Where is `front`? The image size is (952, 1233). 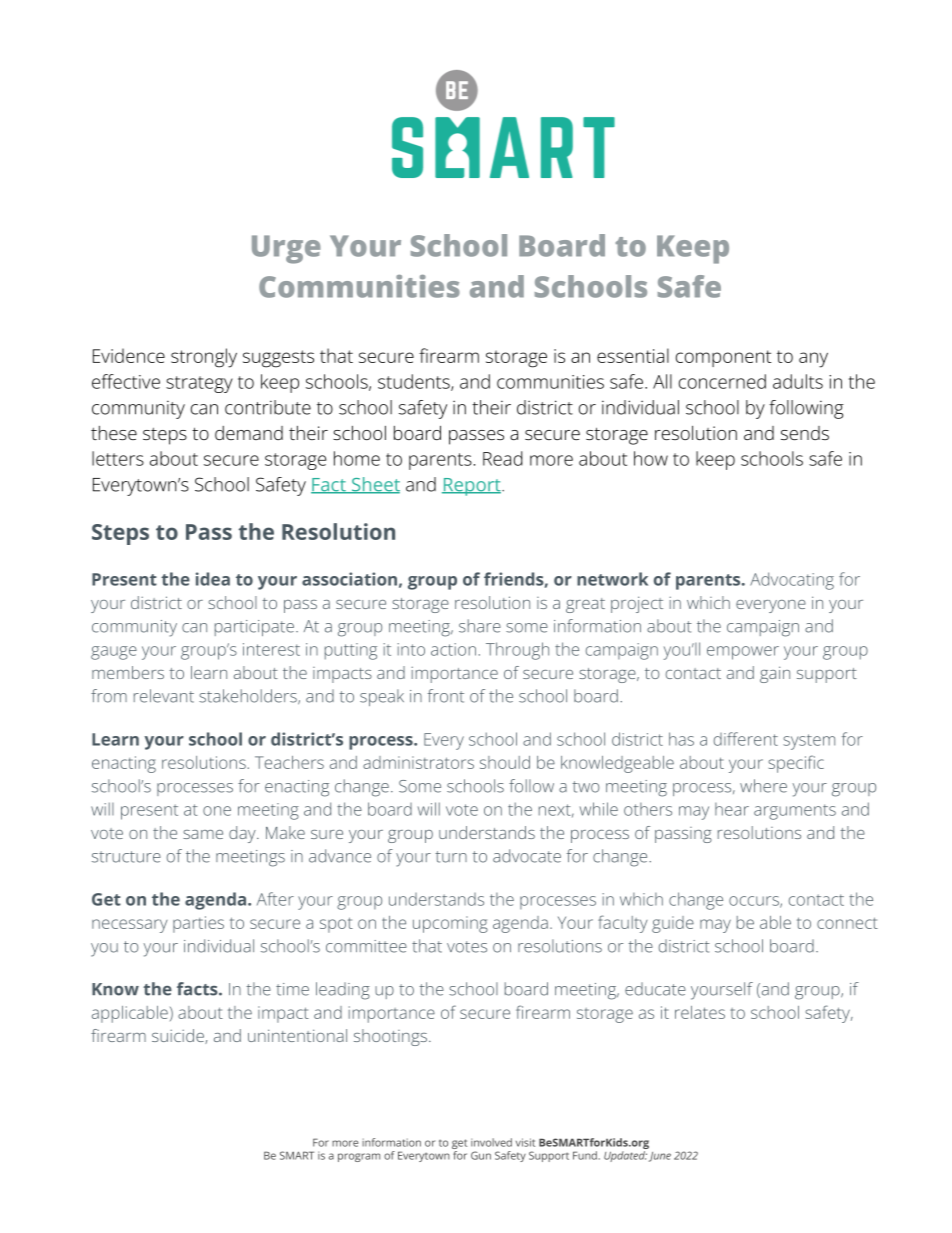
front is located at coordinates (445, 696).
